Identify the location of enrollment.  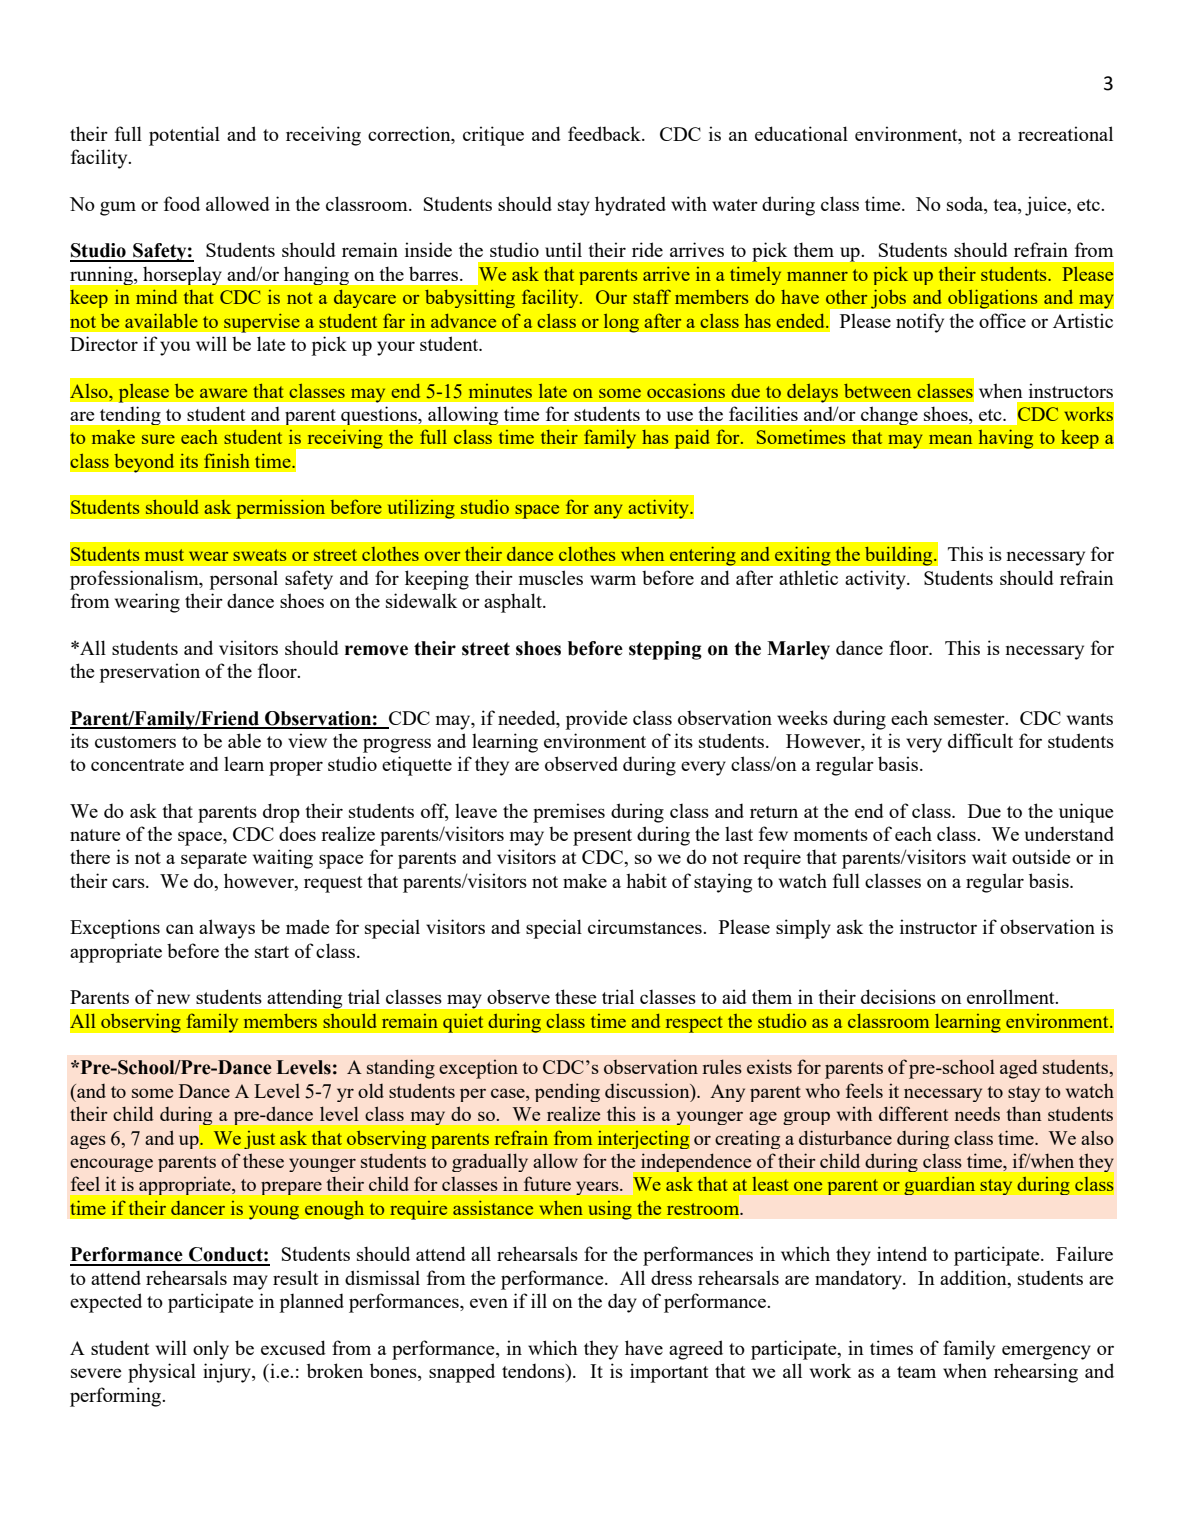
(1012, 996).
